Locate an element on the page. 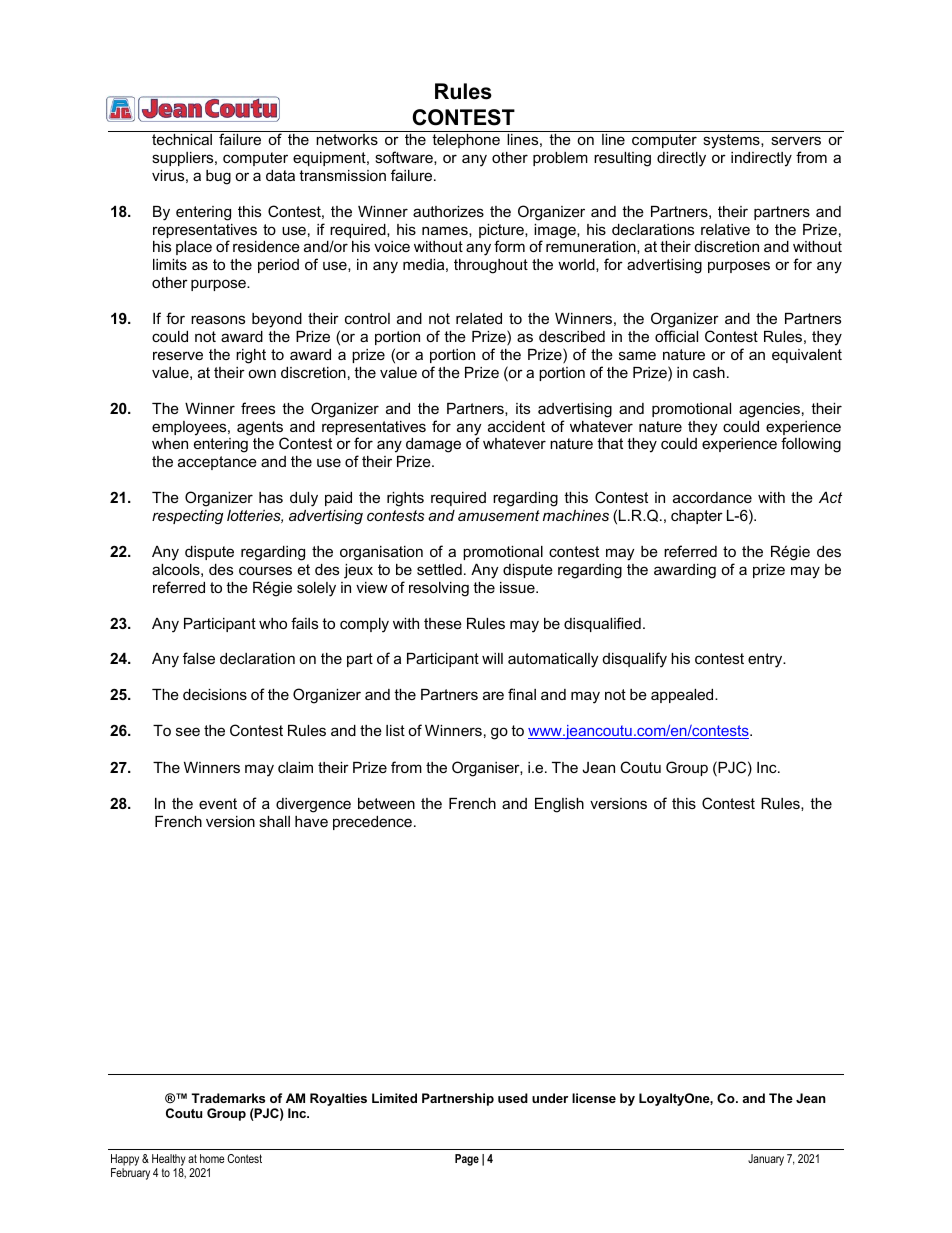  servers is located at coordinates (796, 140).
